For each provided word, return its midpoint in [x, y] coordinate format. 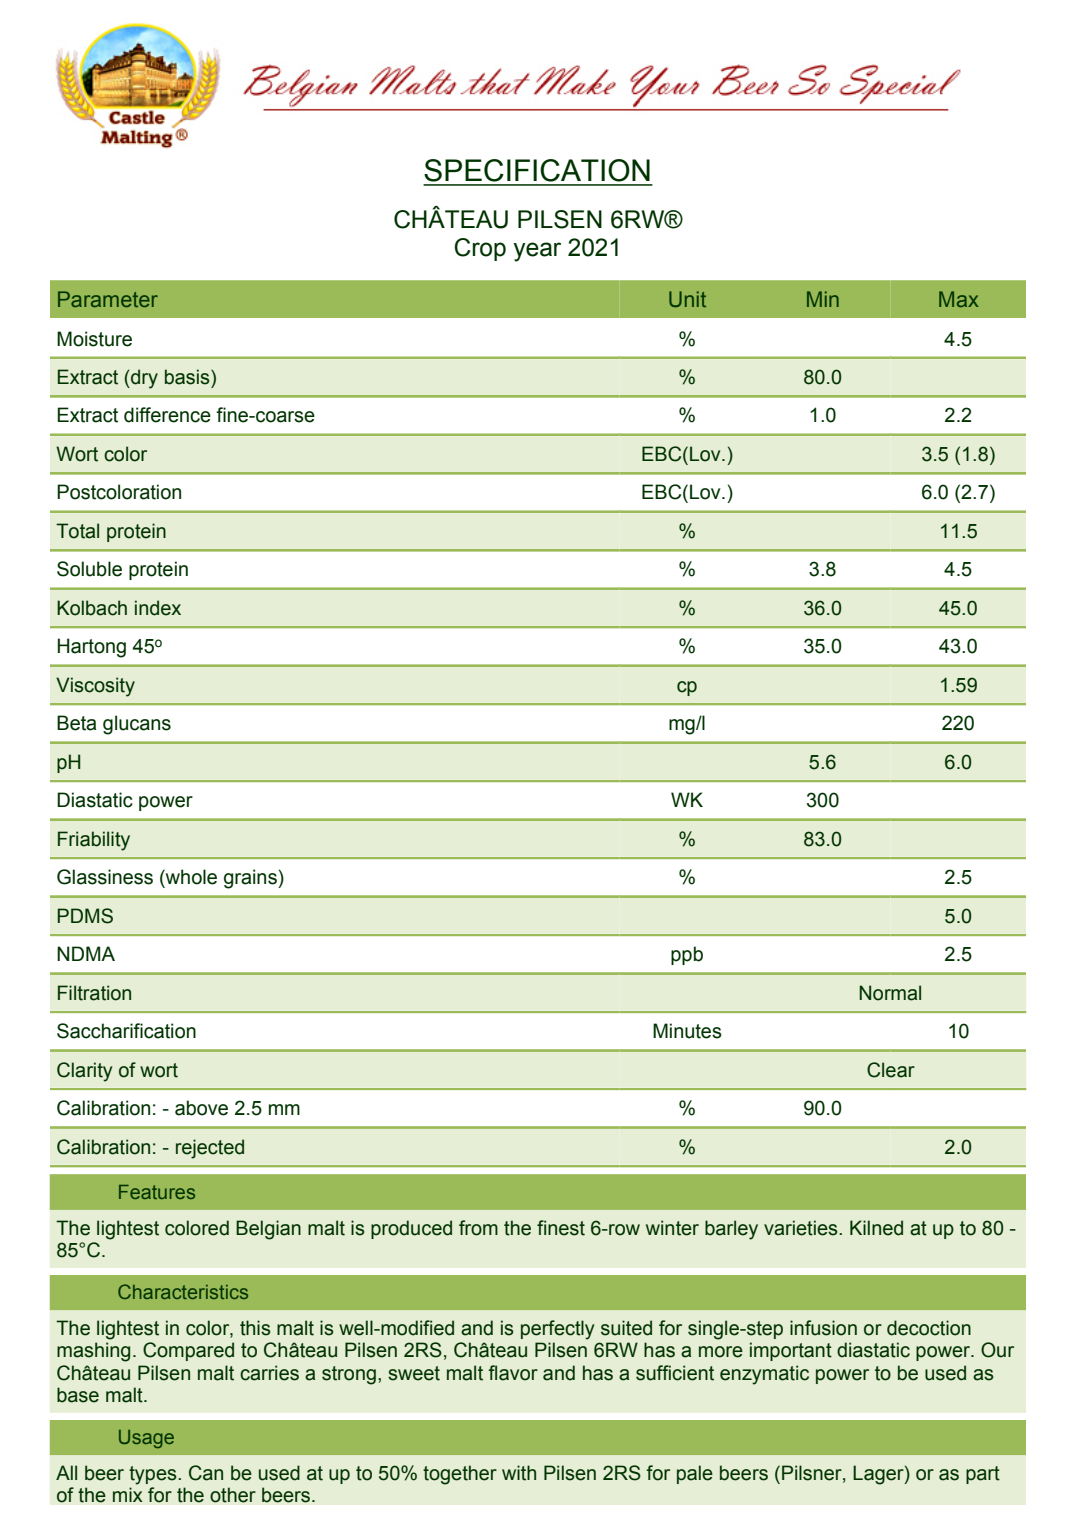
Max [959, 299]
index [158, 608]
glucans [137, 725]
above [201, 1108]
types [154, 1475]
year [537, 252]
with [519, 1473]
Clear [891, 1070]
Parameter [108, 299]
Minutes [687, 1031]
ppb [687, 955]
